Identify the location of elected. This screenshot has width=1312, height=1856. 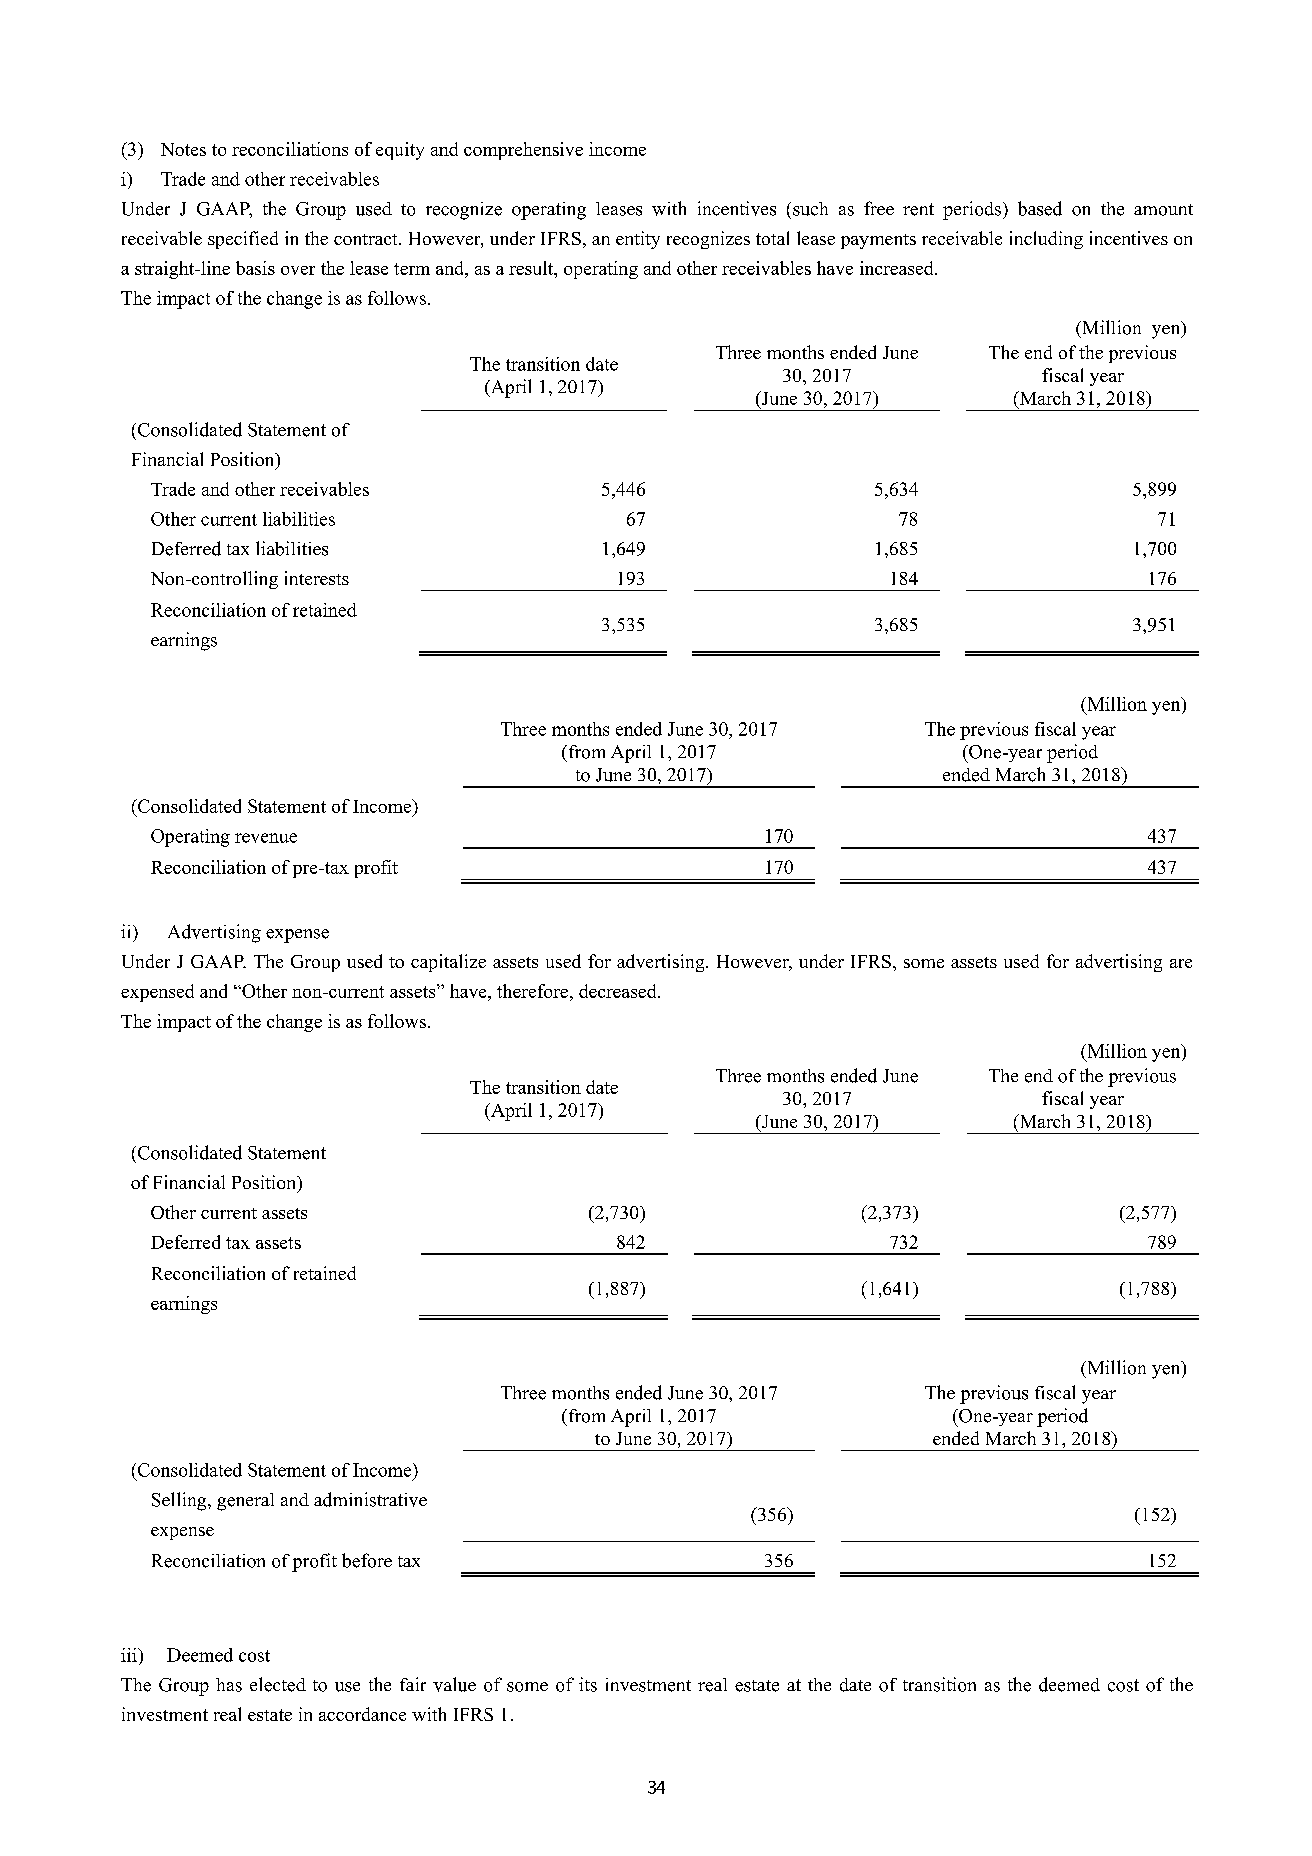
(278, 1684).
